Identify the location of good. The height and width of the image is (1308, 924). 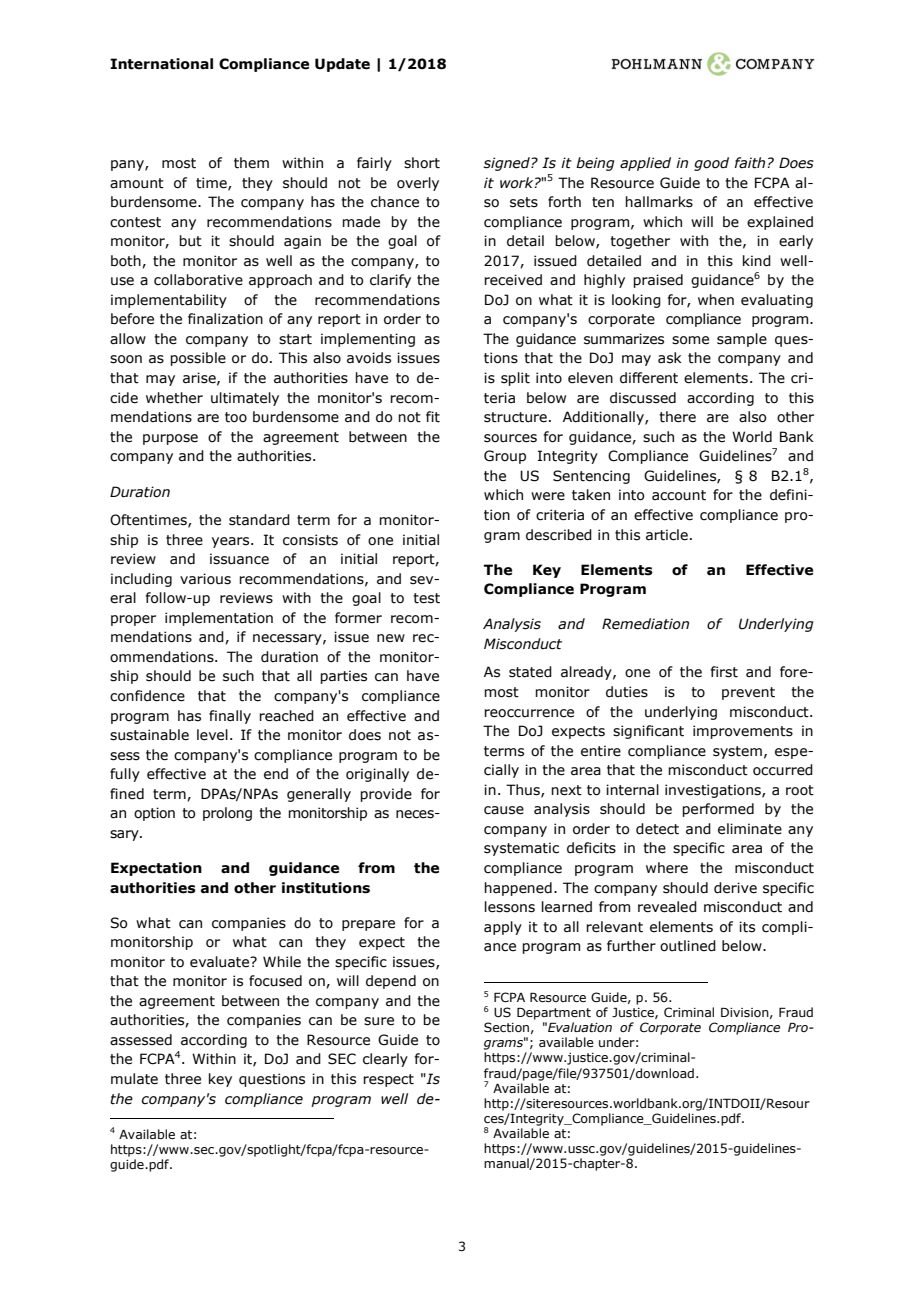
(711, 164).
